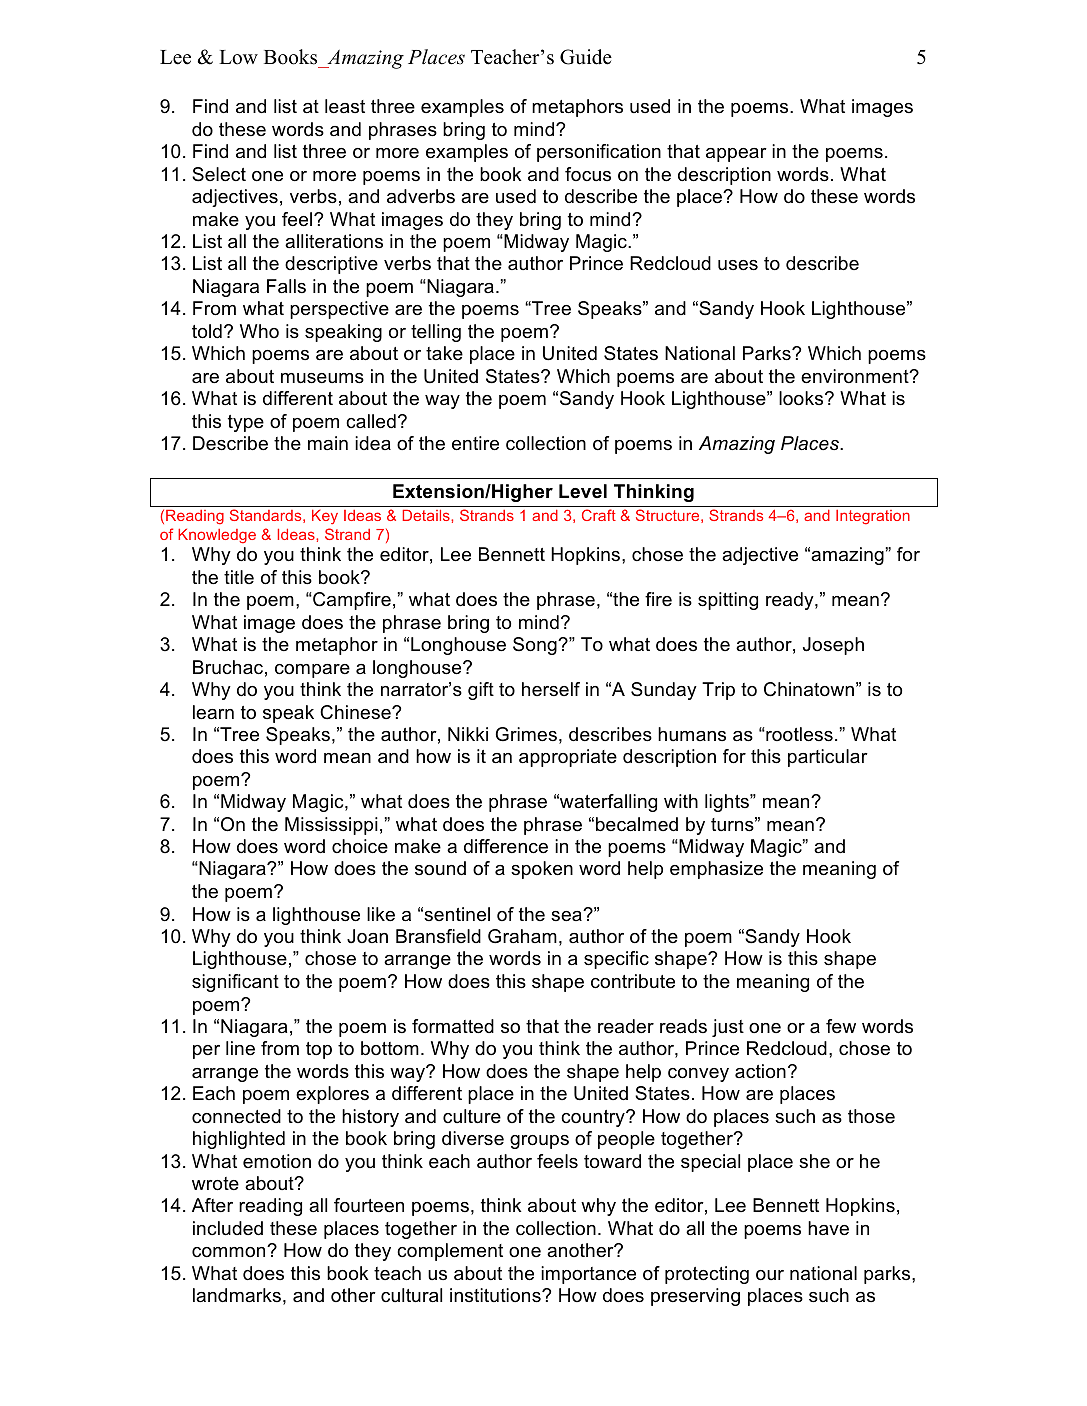 The width and height of the document is (1087, 1406). I want to click on have, so click(828, 1228).
